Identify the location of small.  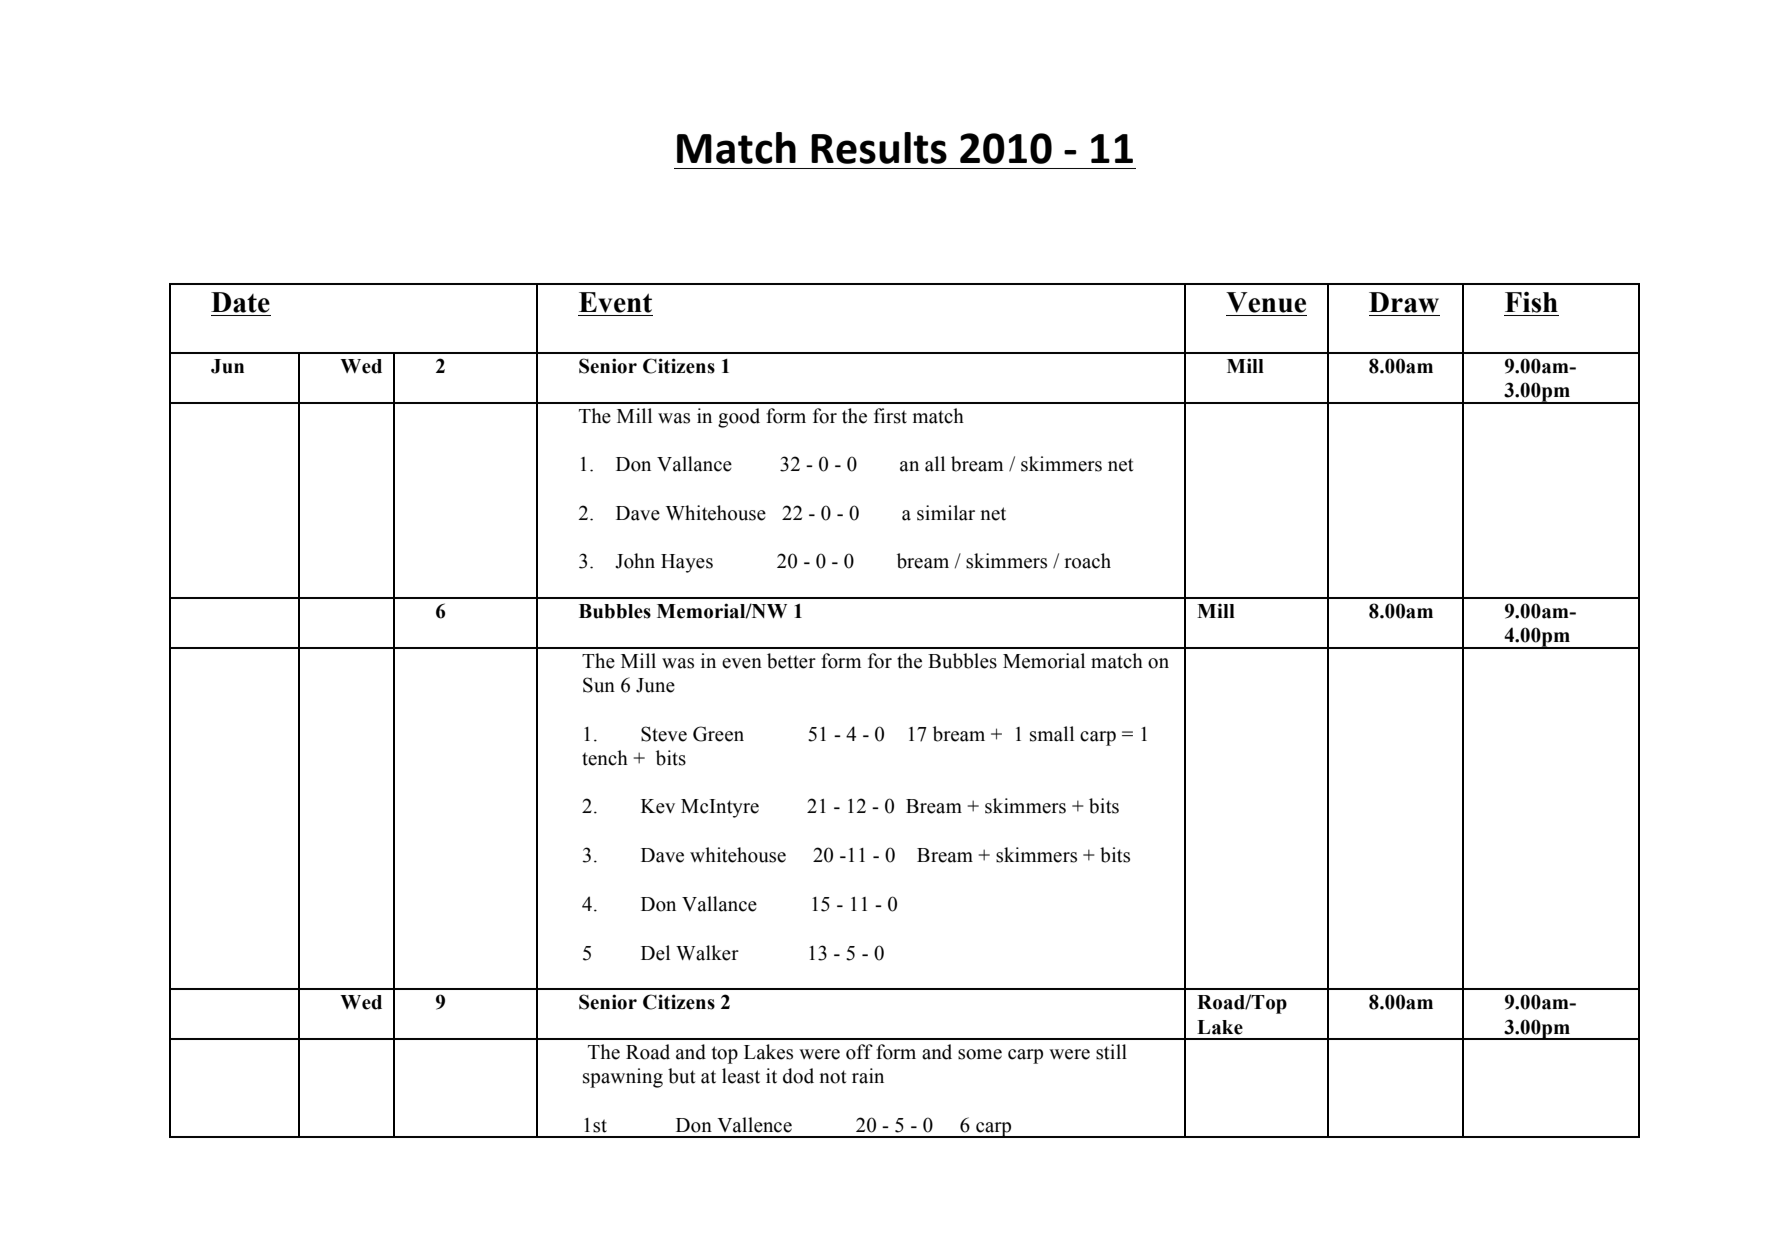
(1052, 734).
